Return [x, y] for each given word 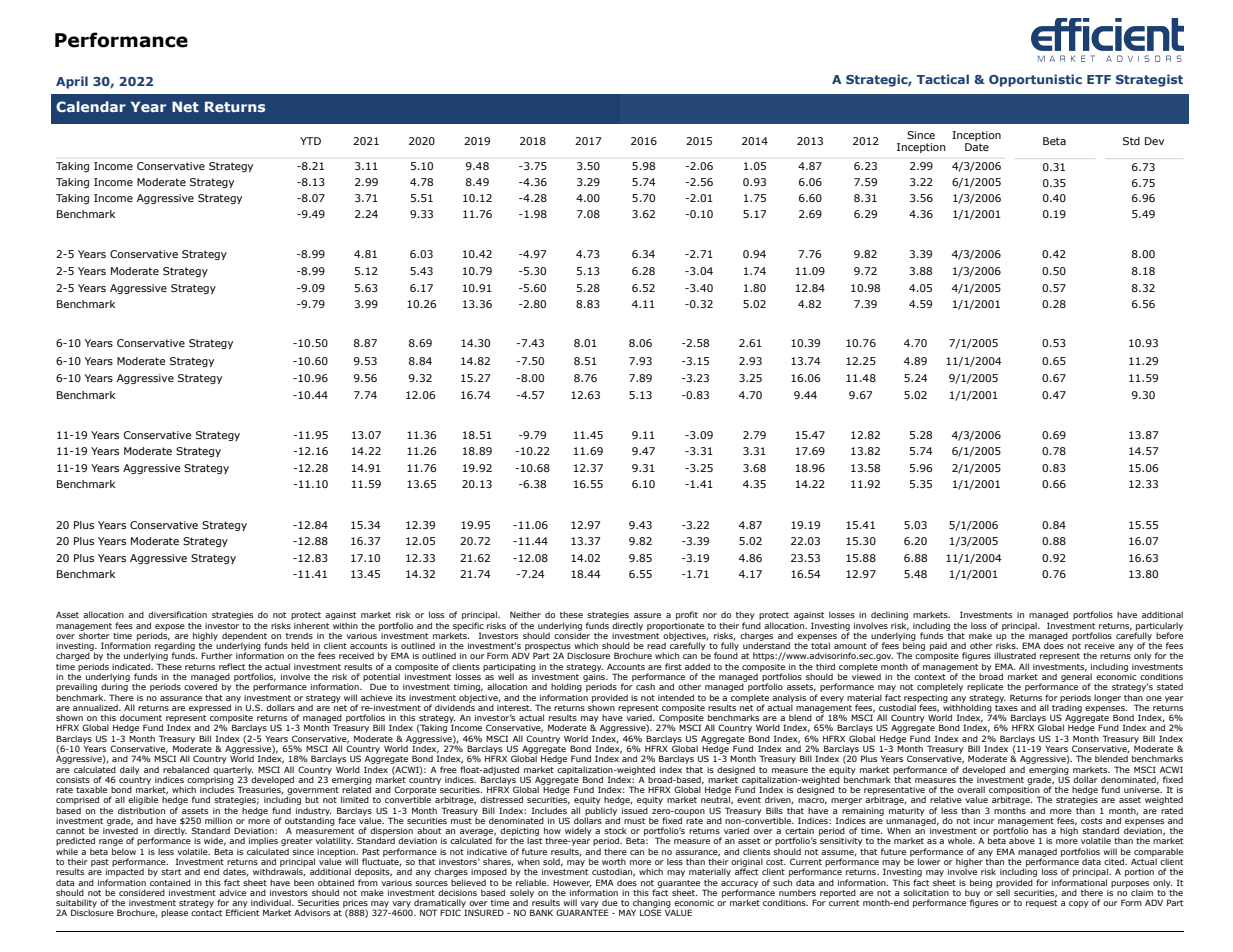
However [572, 883]
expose [170, 628]
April [72, 82]
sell [1003, 891]
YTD [310, 141]
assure [647, 615]
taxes [1006, 706]
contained [170, 882]
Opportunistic [1035, 80]
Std [1131, 141]
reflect [232, 666]
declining [889, 617]
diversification [177, 614]
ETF [1099, 79]
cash [645, 686]
